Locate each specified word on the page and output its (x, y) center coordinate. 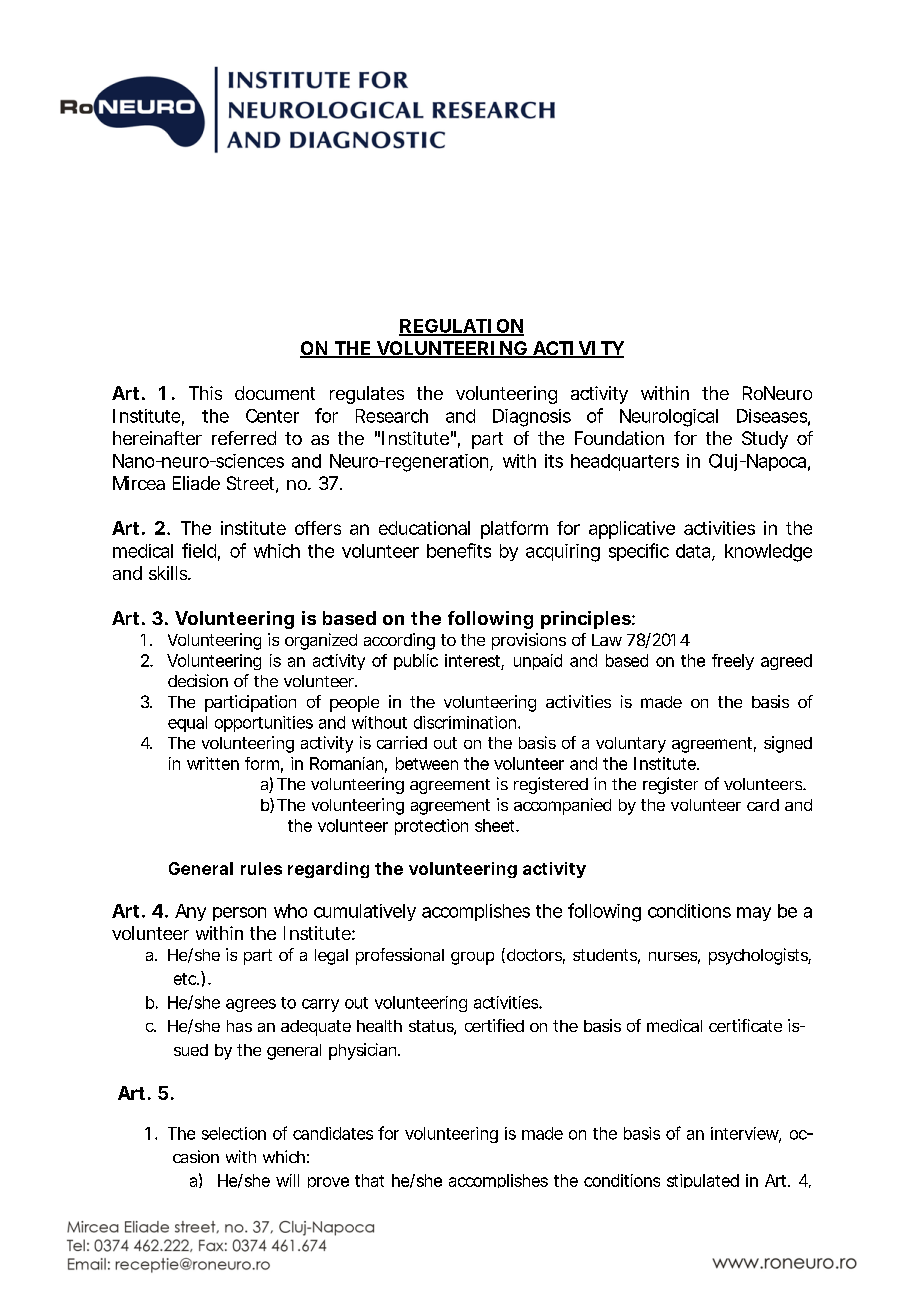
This (205, 393)
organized (321, 641)
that (369, 1180)
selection (234, 1133)
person (239, 914)
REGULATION (461, 327)
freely (733, 662)
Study (765, 440)
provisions (529, 641)
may (754, 914)
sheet (496, 825)
